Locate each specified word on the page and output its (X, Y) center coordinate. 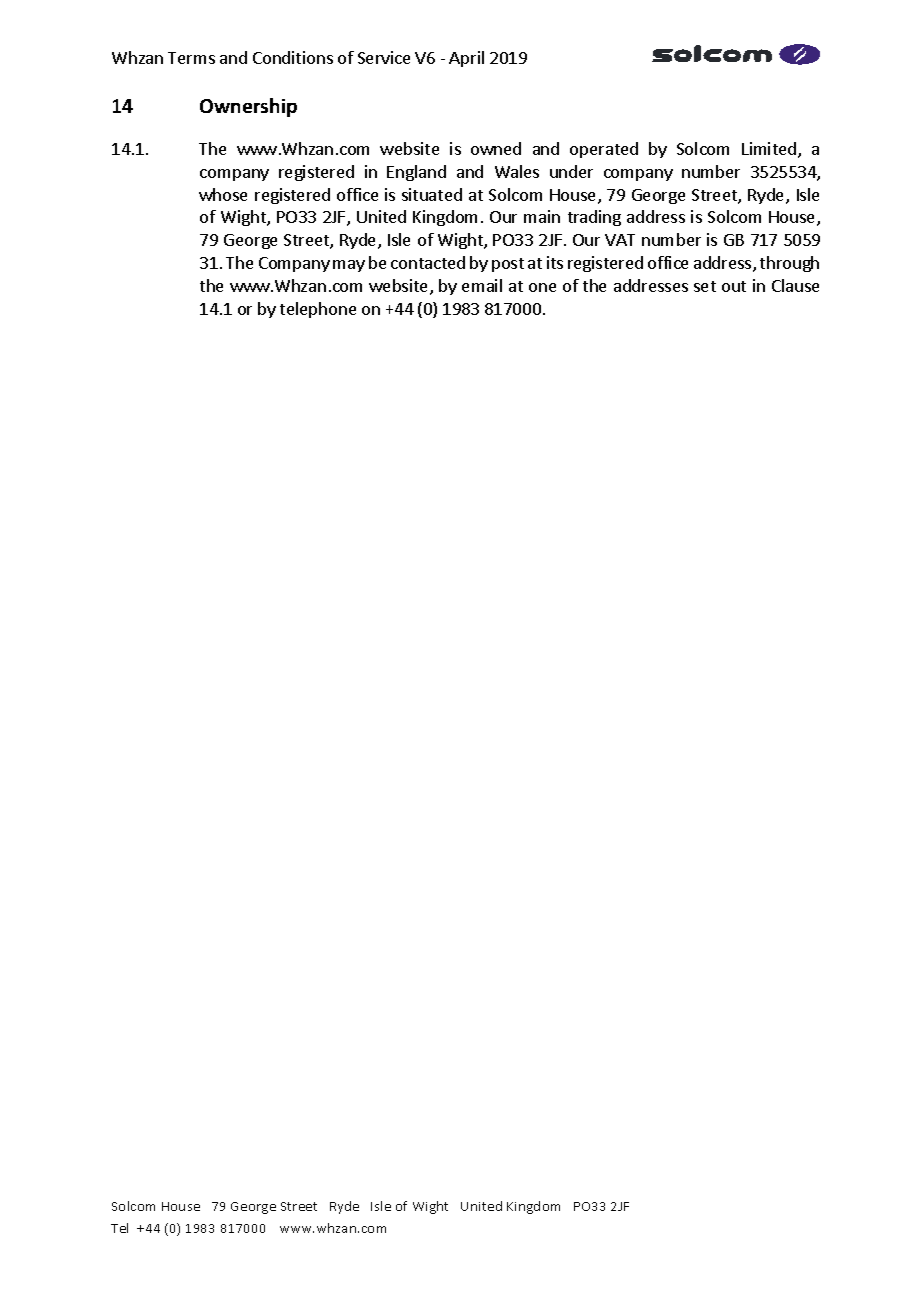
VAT (620, 240)
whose (223, 194)
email (482, 285)
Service (384, 57)
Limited (770, 150)
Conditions (293, 57)
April (466, 59)
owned (496, 148)
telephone (318, 310)
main (542, 216)
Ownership (248, 107)
